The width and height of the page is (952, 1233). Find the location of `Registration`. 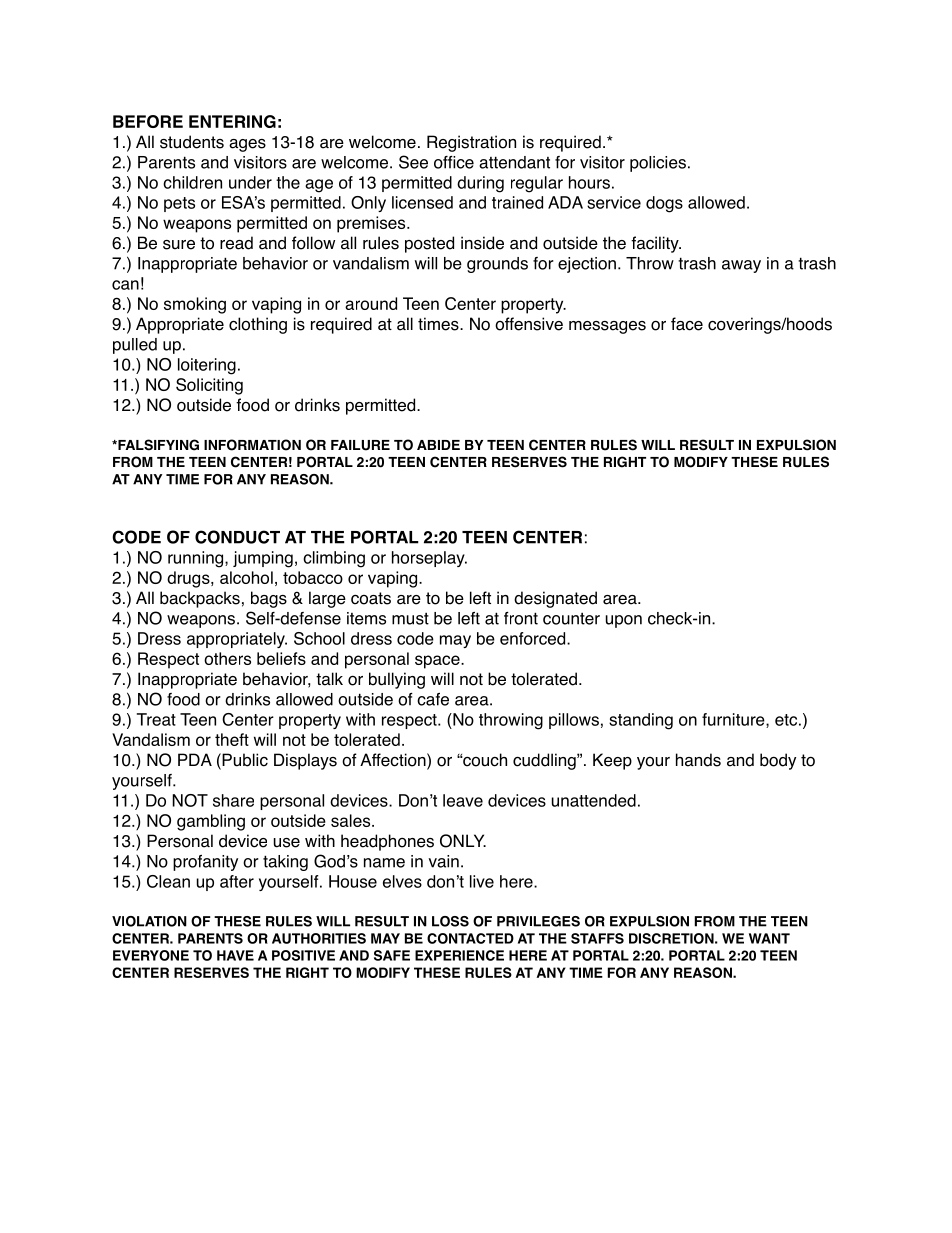

Registration is located at coordinates (471, 143).
